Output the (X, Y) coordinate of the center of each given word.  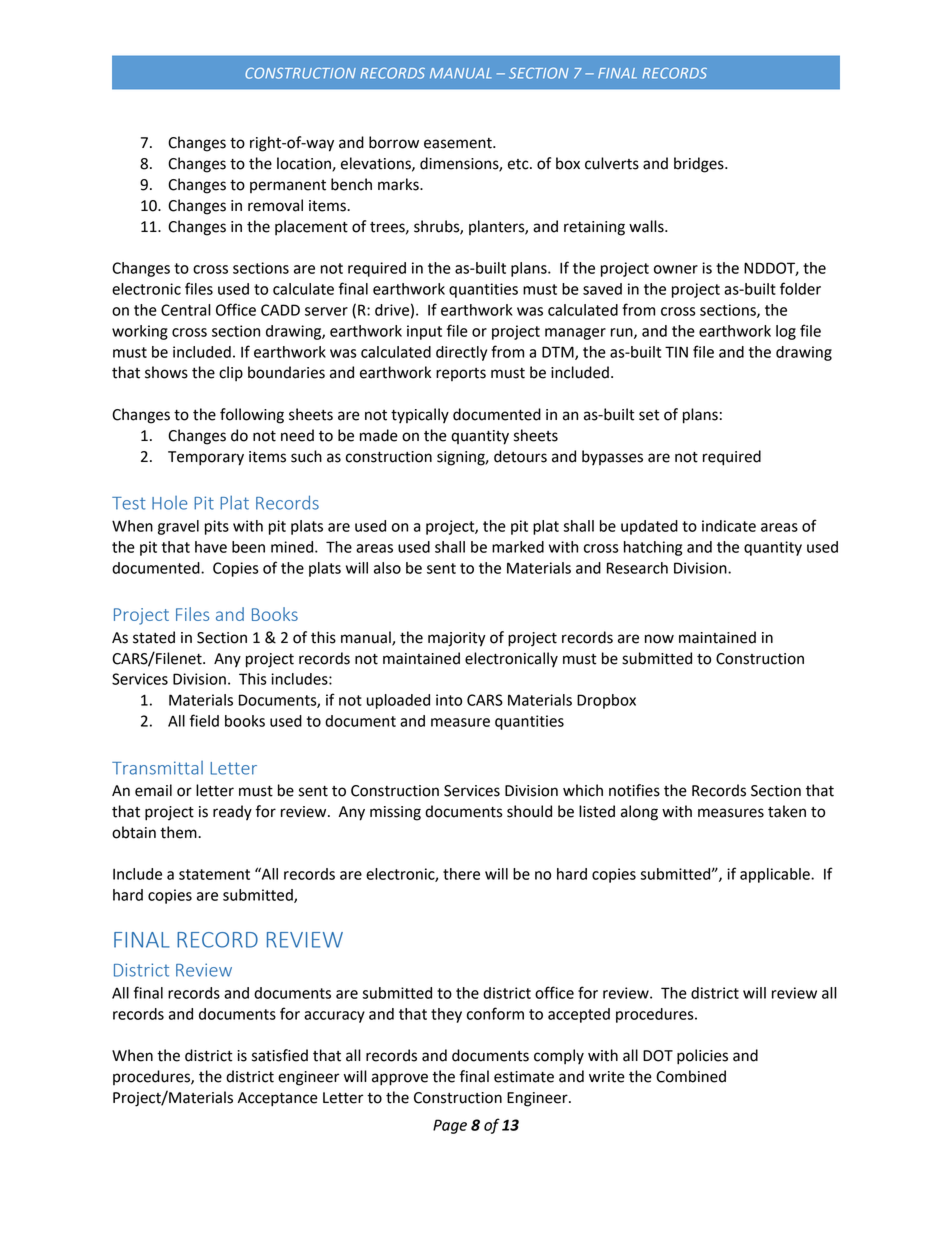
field (204, 720)
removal (275, 205)
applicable (776, 875)
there (461, 874)
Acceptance (278, 1099)
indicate (729, 526)
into (449, 700)
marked (518, 547)
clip (231, 373)
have (211, 547)
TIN (676, 352)
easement (459, 143)
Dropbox (606, 701)
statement (214, 874)
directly (461, 353)
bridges (700, 165)
